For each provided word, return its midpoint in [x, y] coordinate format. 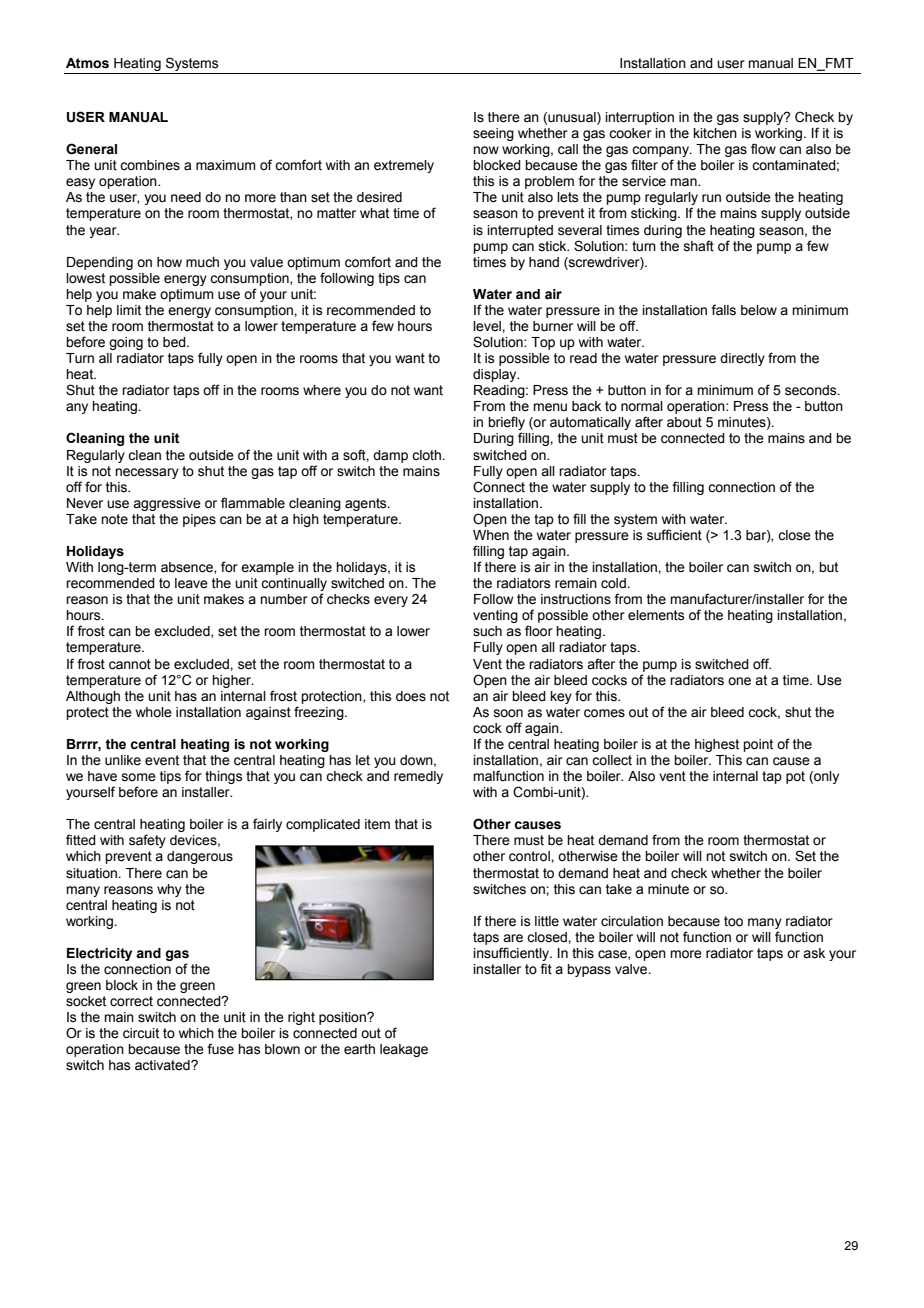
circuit [141, 1033]
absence [188, 568]
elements [656, 615]
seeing [493, 134]
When [491, 535]
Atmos [87, 63]
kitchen [715, 133]
